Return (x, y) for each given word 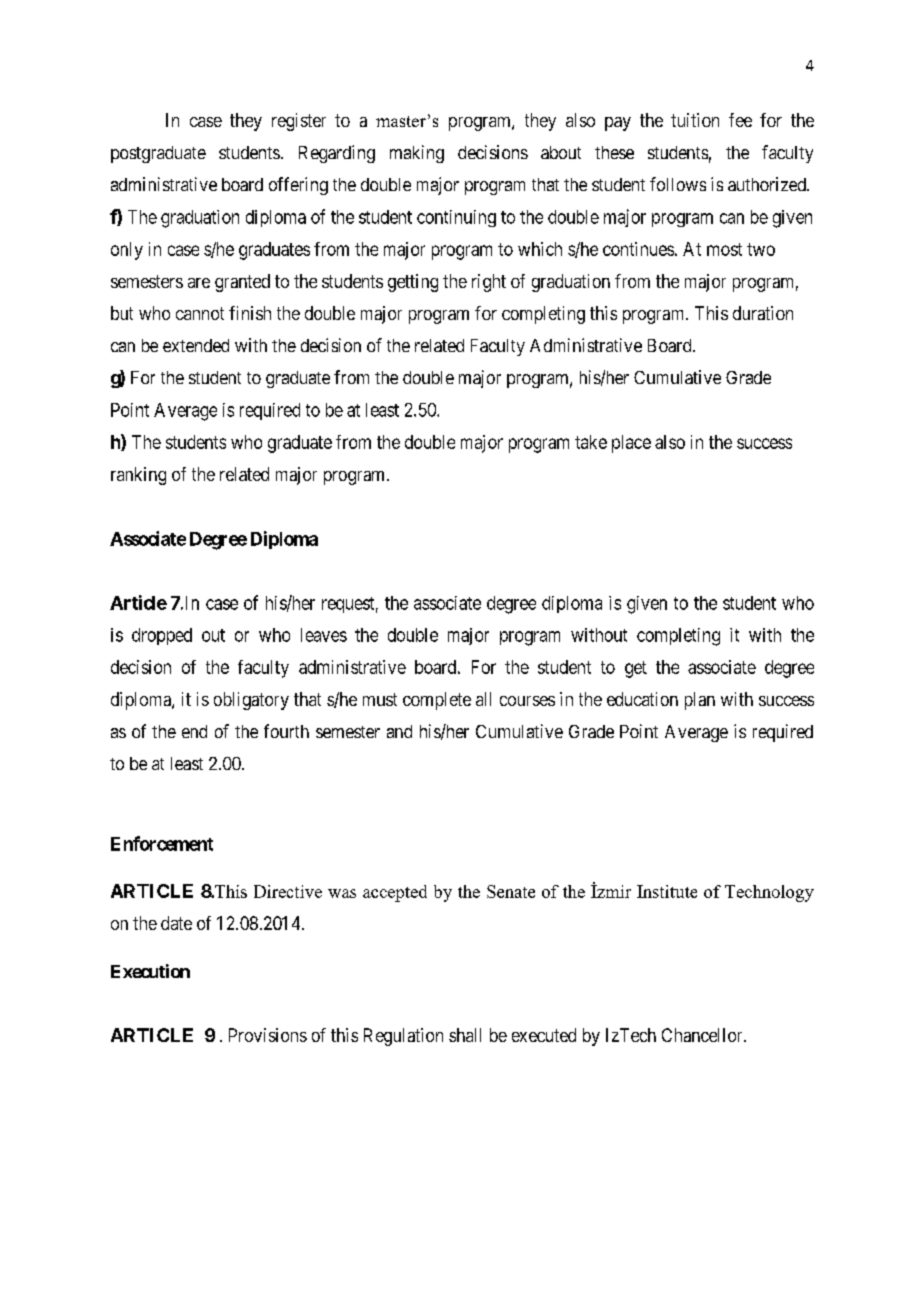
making (417, 154)
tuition (695, 120)
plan (700, 701)
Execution (150, 971)
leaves (324, 635)
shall (465, 1035)
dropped (162, 636)
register (299, 122)
